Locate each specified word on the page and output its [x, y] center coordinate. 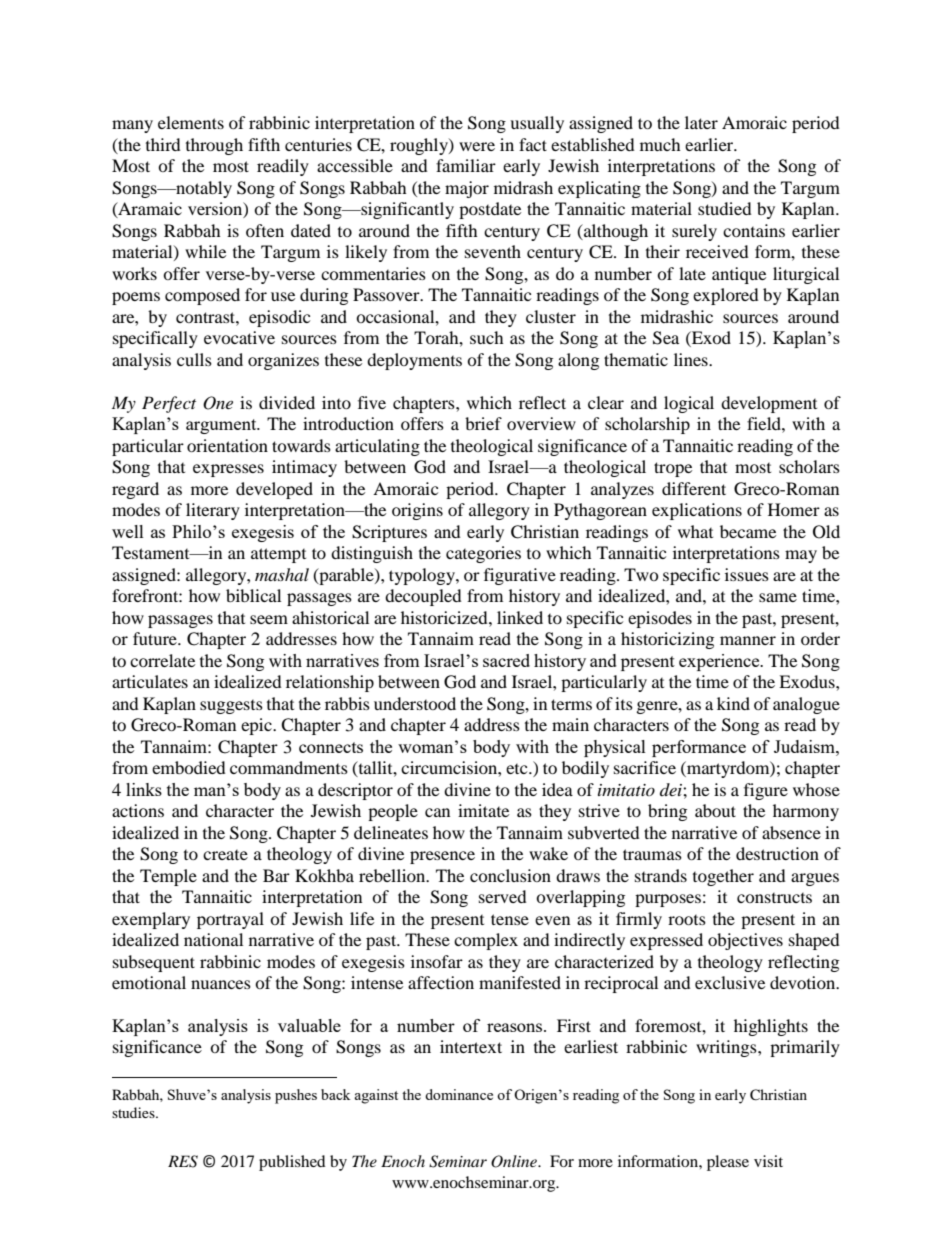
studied [725, 208]
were [477, 146]
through [214, 146]
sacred [506, 660]
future [156, 638]
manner [748, 640]
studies [134, 1112]
